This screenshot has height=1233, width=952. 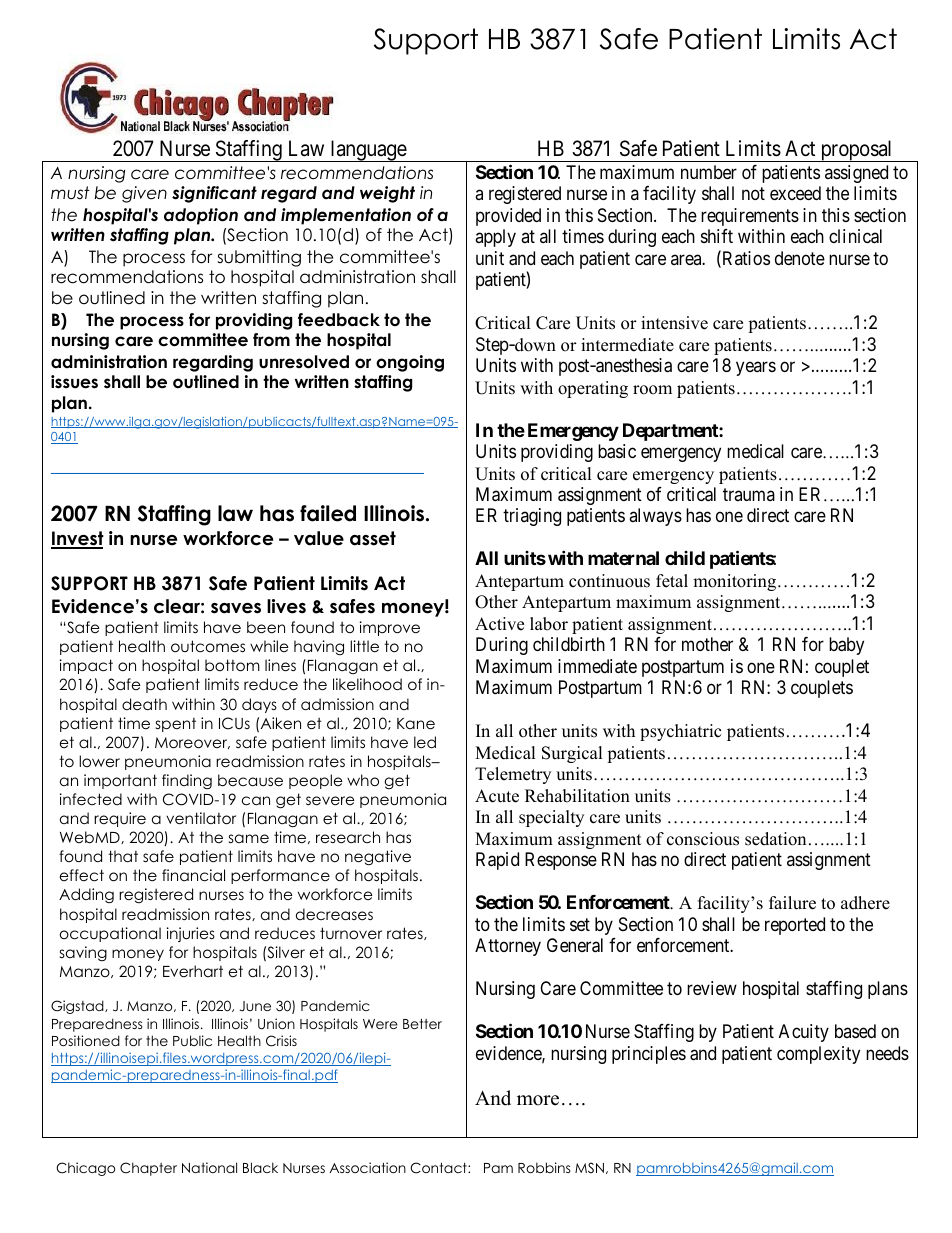 What do you see at coordinates (795, 193) in the screenshot?
I see `exceed` at bounding box center [795, 193].
